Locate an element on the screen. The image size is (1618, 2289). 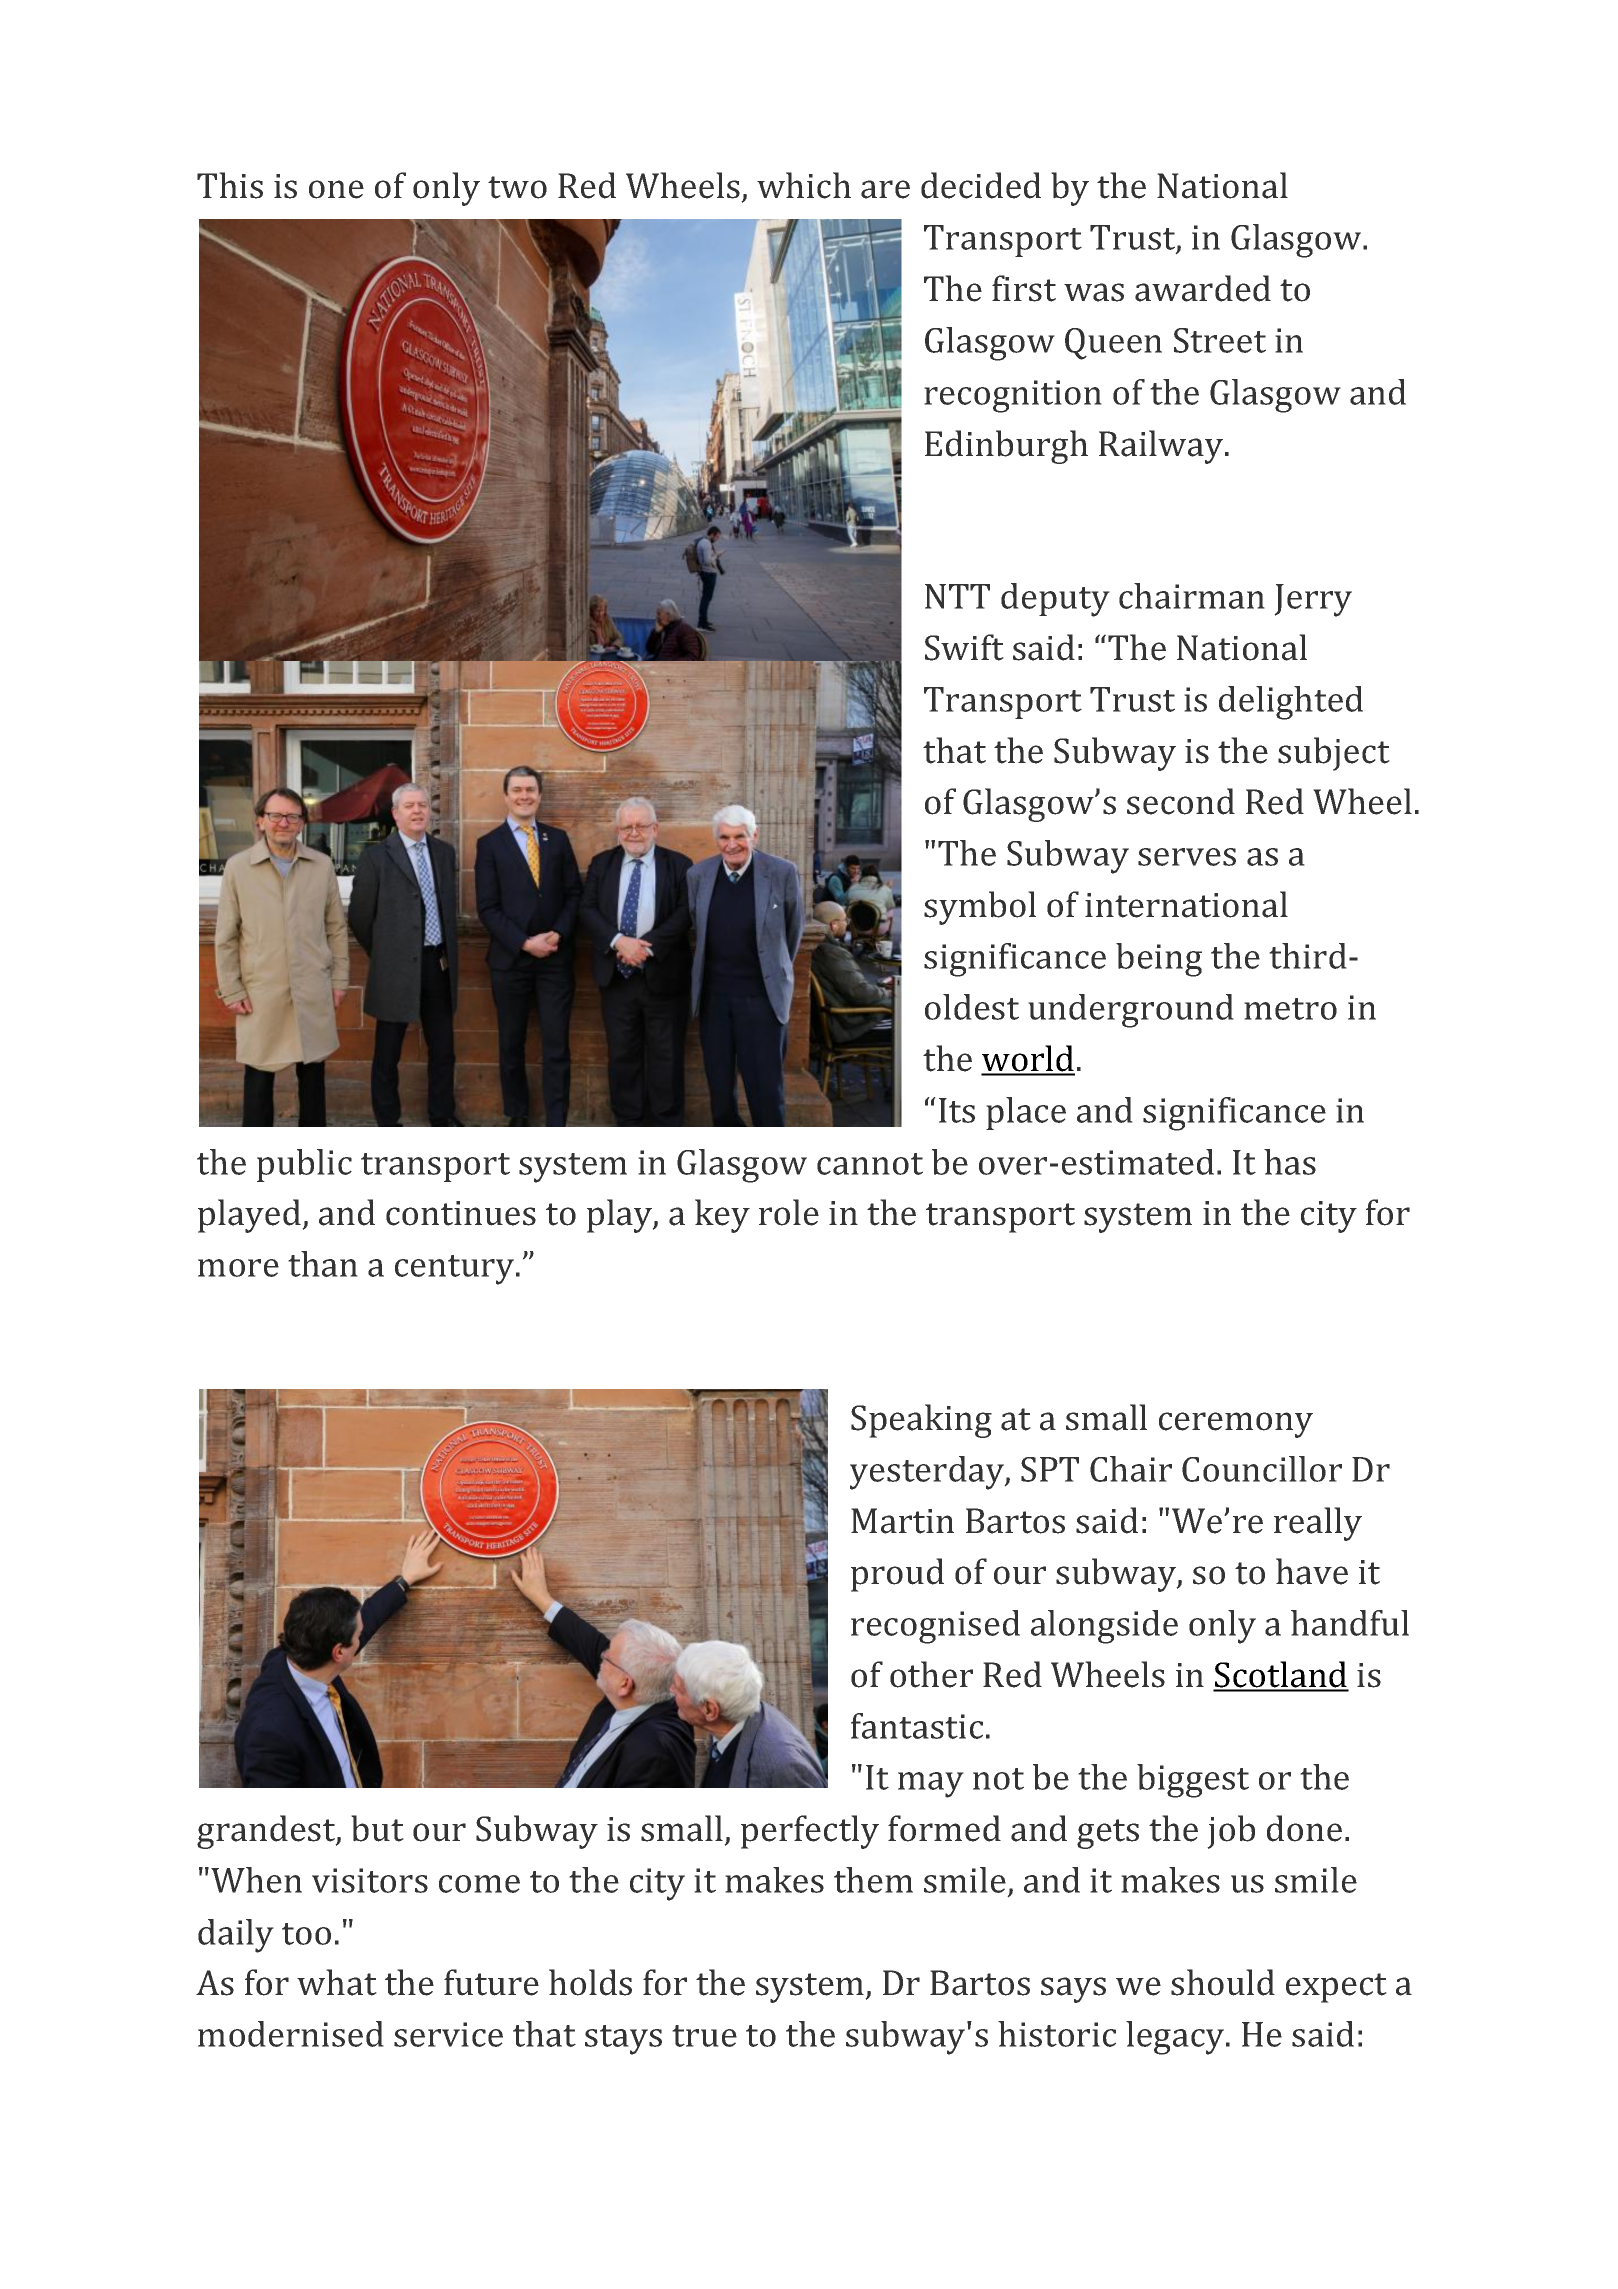
should is located at coordinates (1223, 1982).
